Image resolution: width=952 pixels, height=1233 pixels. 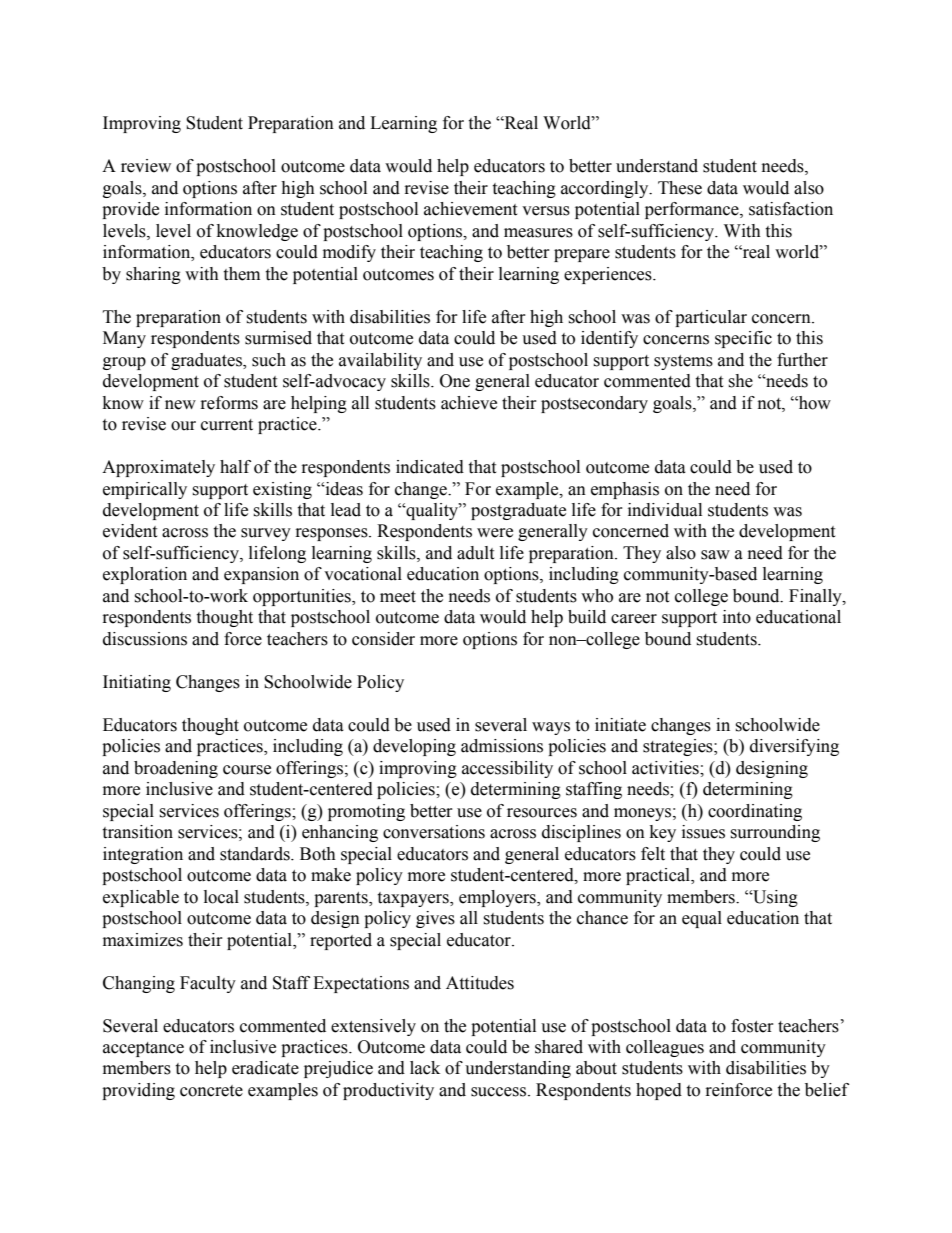 What do you see at coordinates (146, 166) in the screenshot?
I see `review` at bounding box center [146, 166].
